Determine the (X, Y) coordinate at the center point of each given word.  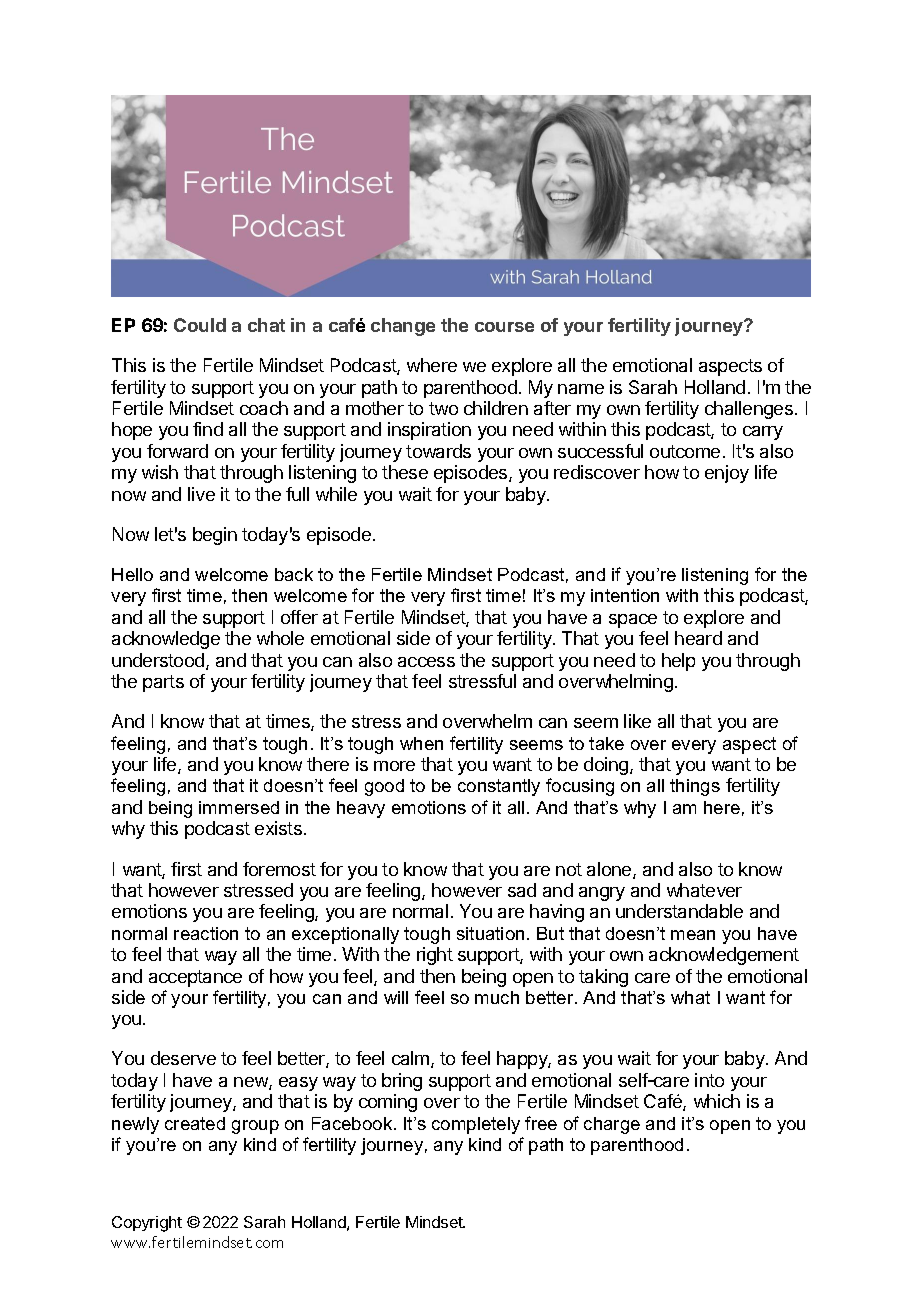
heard (698, 638)
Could (200, 325)
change (403, 327)
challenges (749, 410)
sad (522, 890)
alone (610, 870)
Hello (132, 574)
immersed (239, 807)
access (426, 662)
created (195, 1123)
